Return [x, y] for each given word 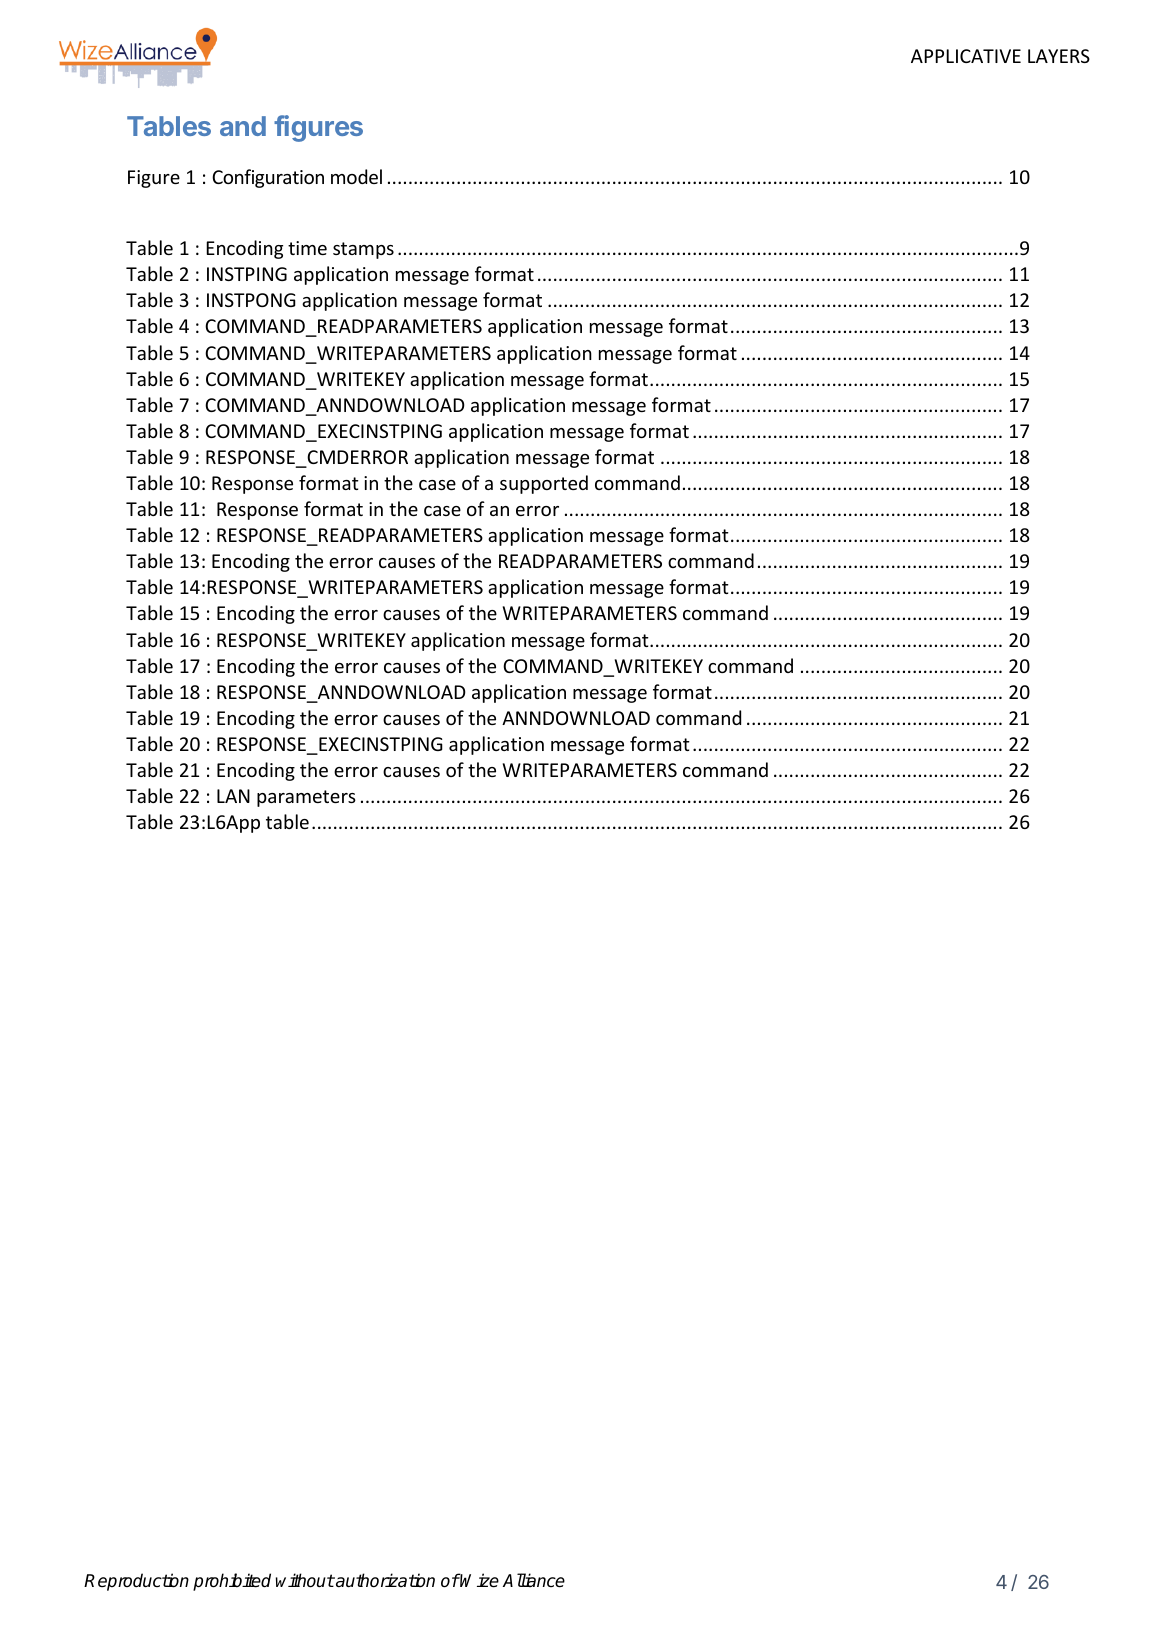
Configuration [268, 178]
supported [544, 484]
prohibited [232, 1582]
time [307, 248]
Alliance [534, 1580]
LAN [233, 796]
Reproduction [136, 1582]
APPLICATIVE [966, 56]
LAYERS [1059, 56]
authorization [384, 1580]
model [356, 176]
